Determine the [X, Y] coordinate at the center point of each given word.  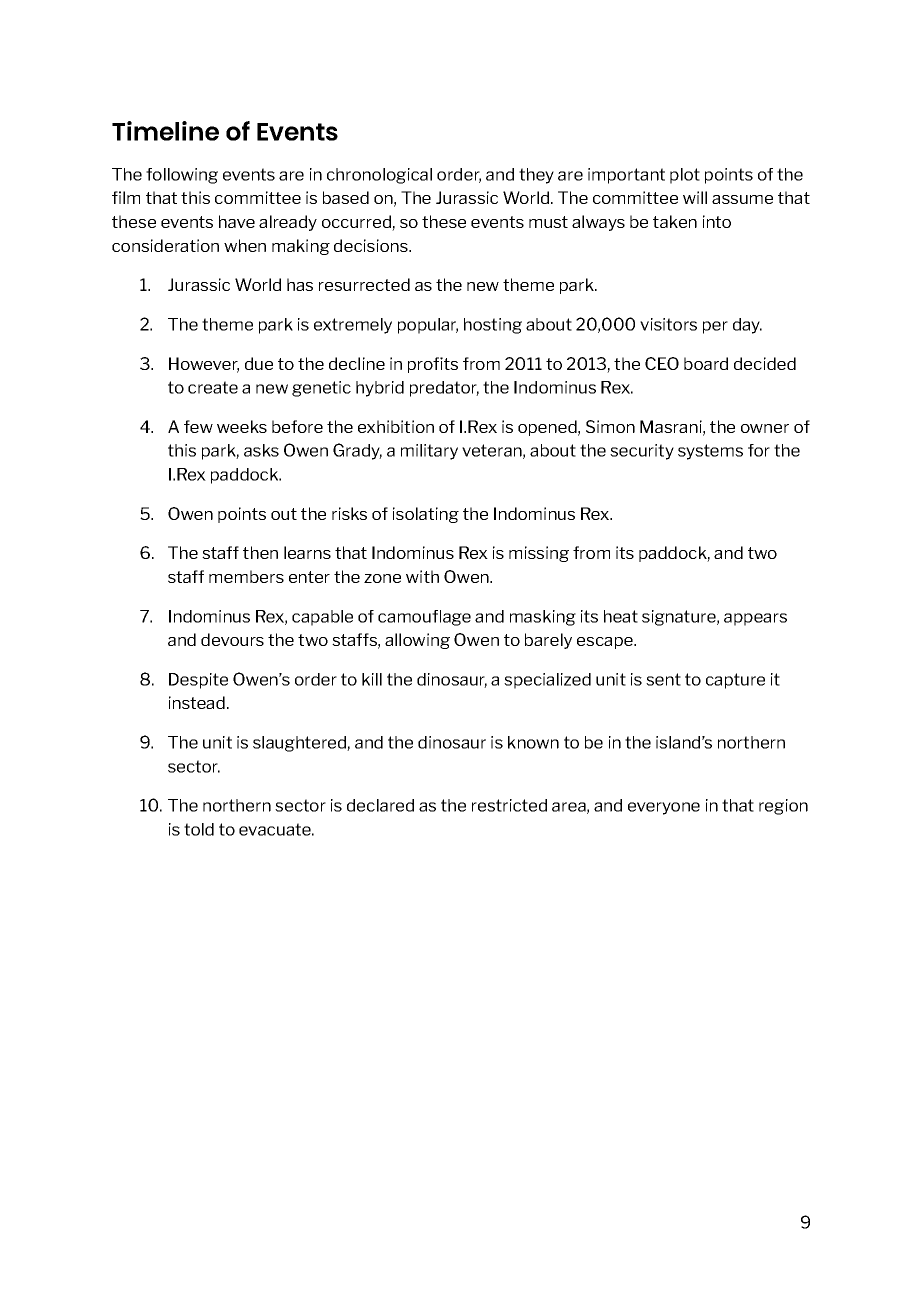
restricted [509, 805]
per [715, 327]
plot [685, 176]
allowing [417, 641]
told [199, 829]
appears [755, 619]
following [182, 176]
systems [710, 452]
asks [261, 450]
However [204, 364]
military [429, 452]
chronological [379, 176]
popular [428, 326]
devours [232, 639]
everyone [664, 808]
